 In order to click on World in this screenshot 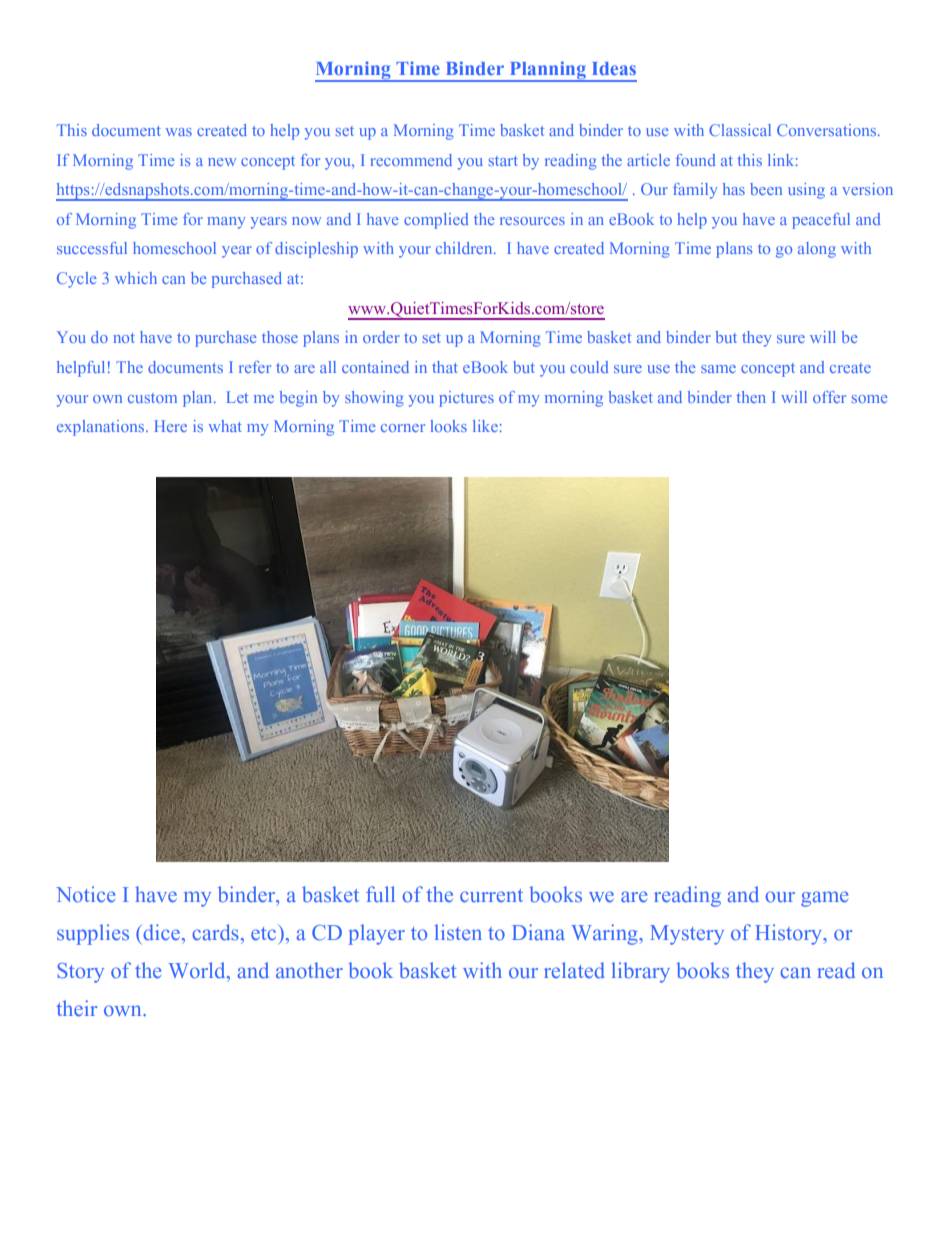, I will do `click(198, 970)`.
